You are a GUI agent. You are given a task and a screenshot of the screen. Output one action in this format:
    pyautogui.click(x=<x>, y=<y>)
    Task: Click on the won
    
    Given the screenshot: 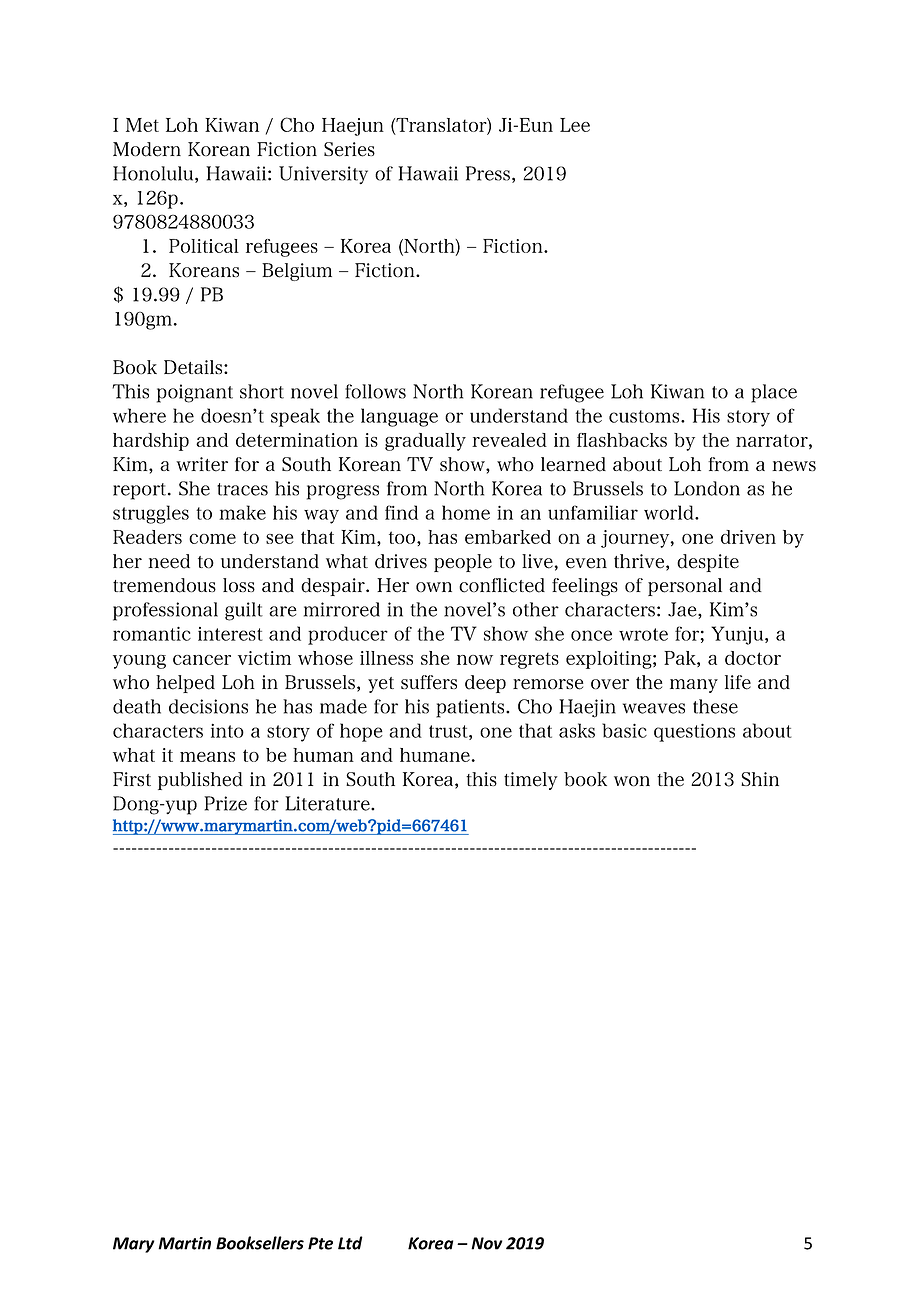 What is the action you would take?
    pyautogui.click(x=632, y=781)
